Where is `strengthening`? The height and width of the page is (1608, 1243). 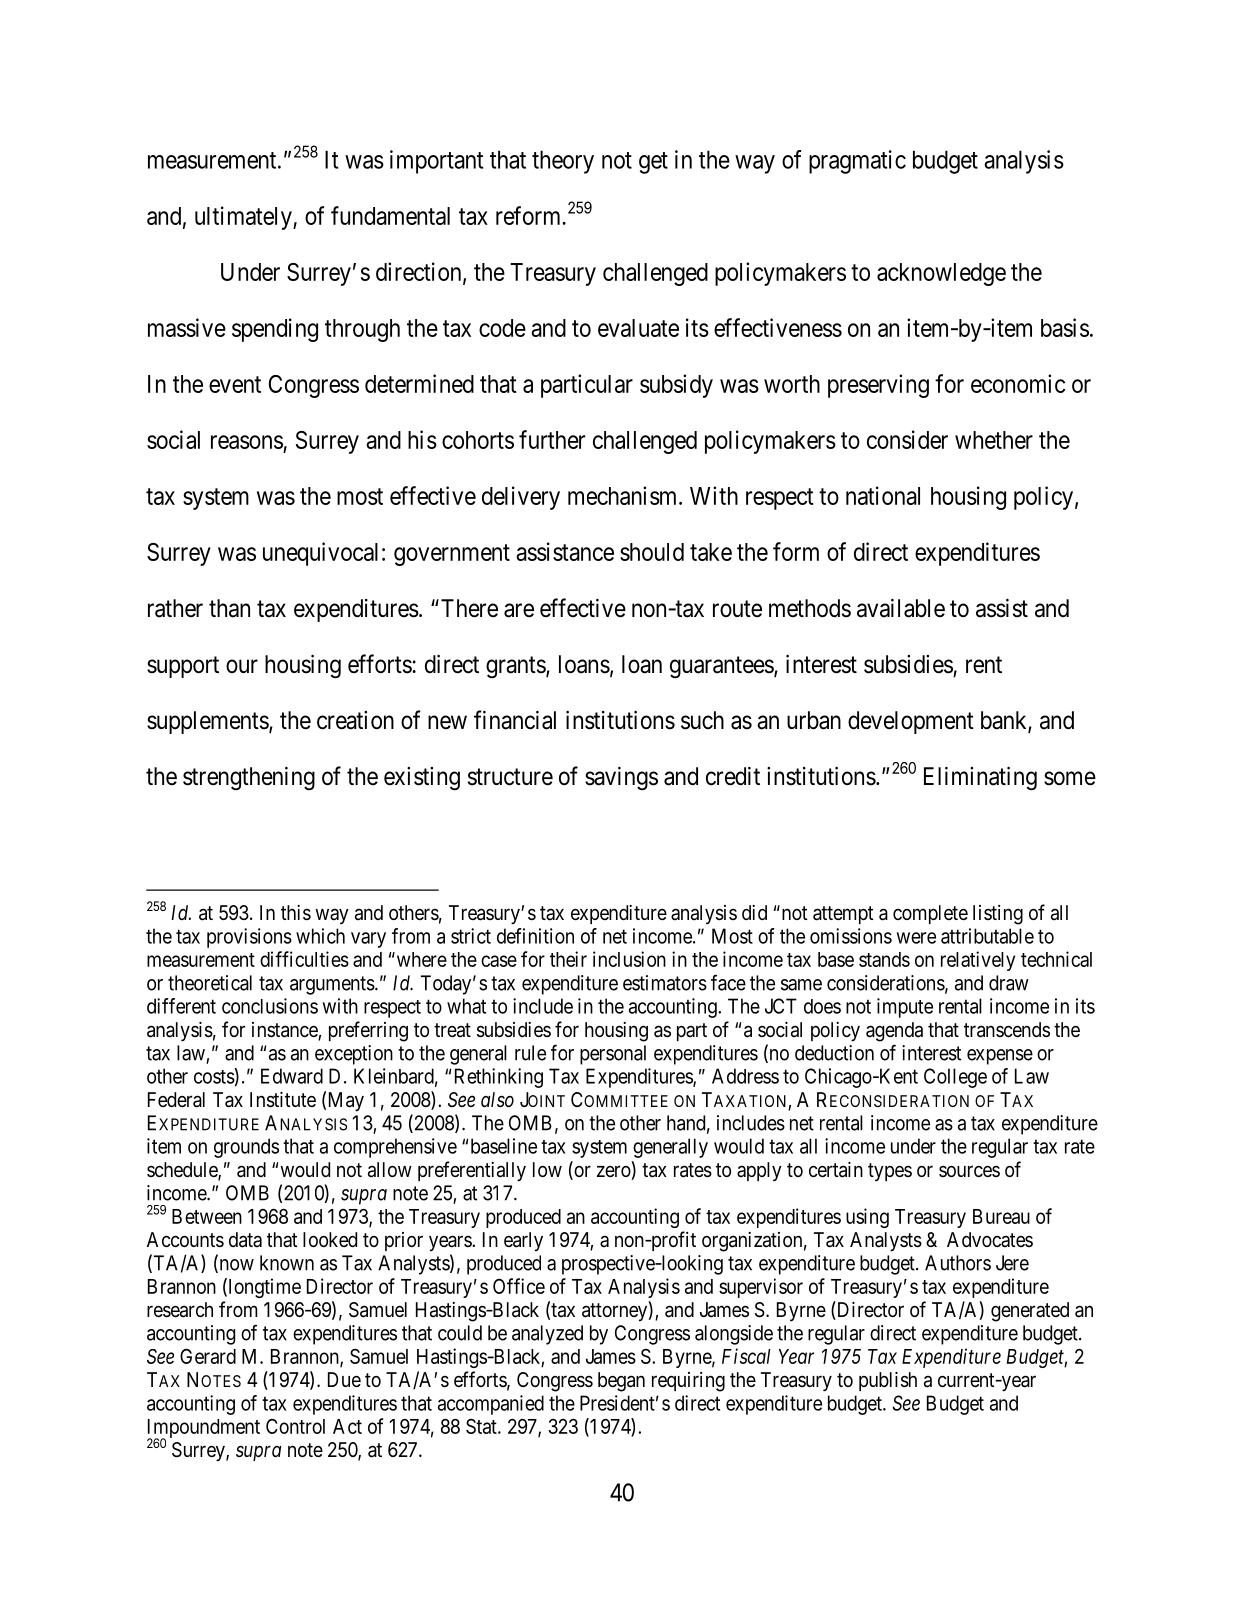 strengthening is located at coordinates (249, 778).
